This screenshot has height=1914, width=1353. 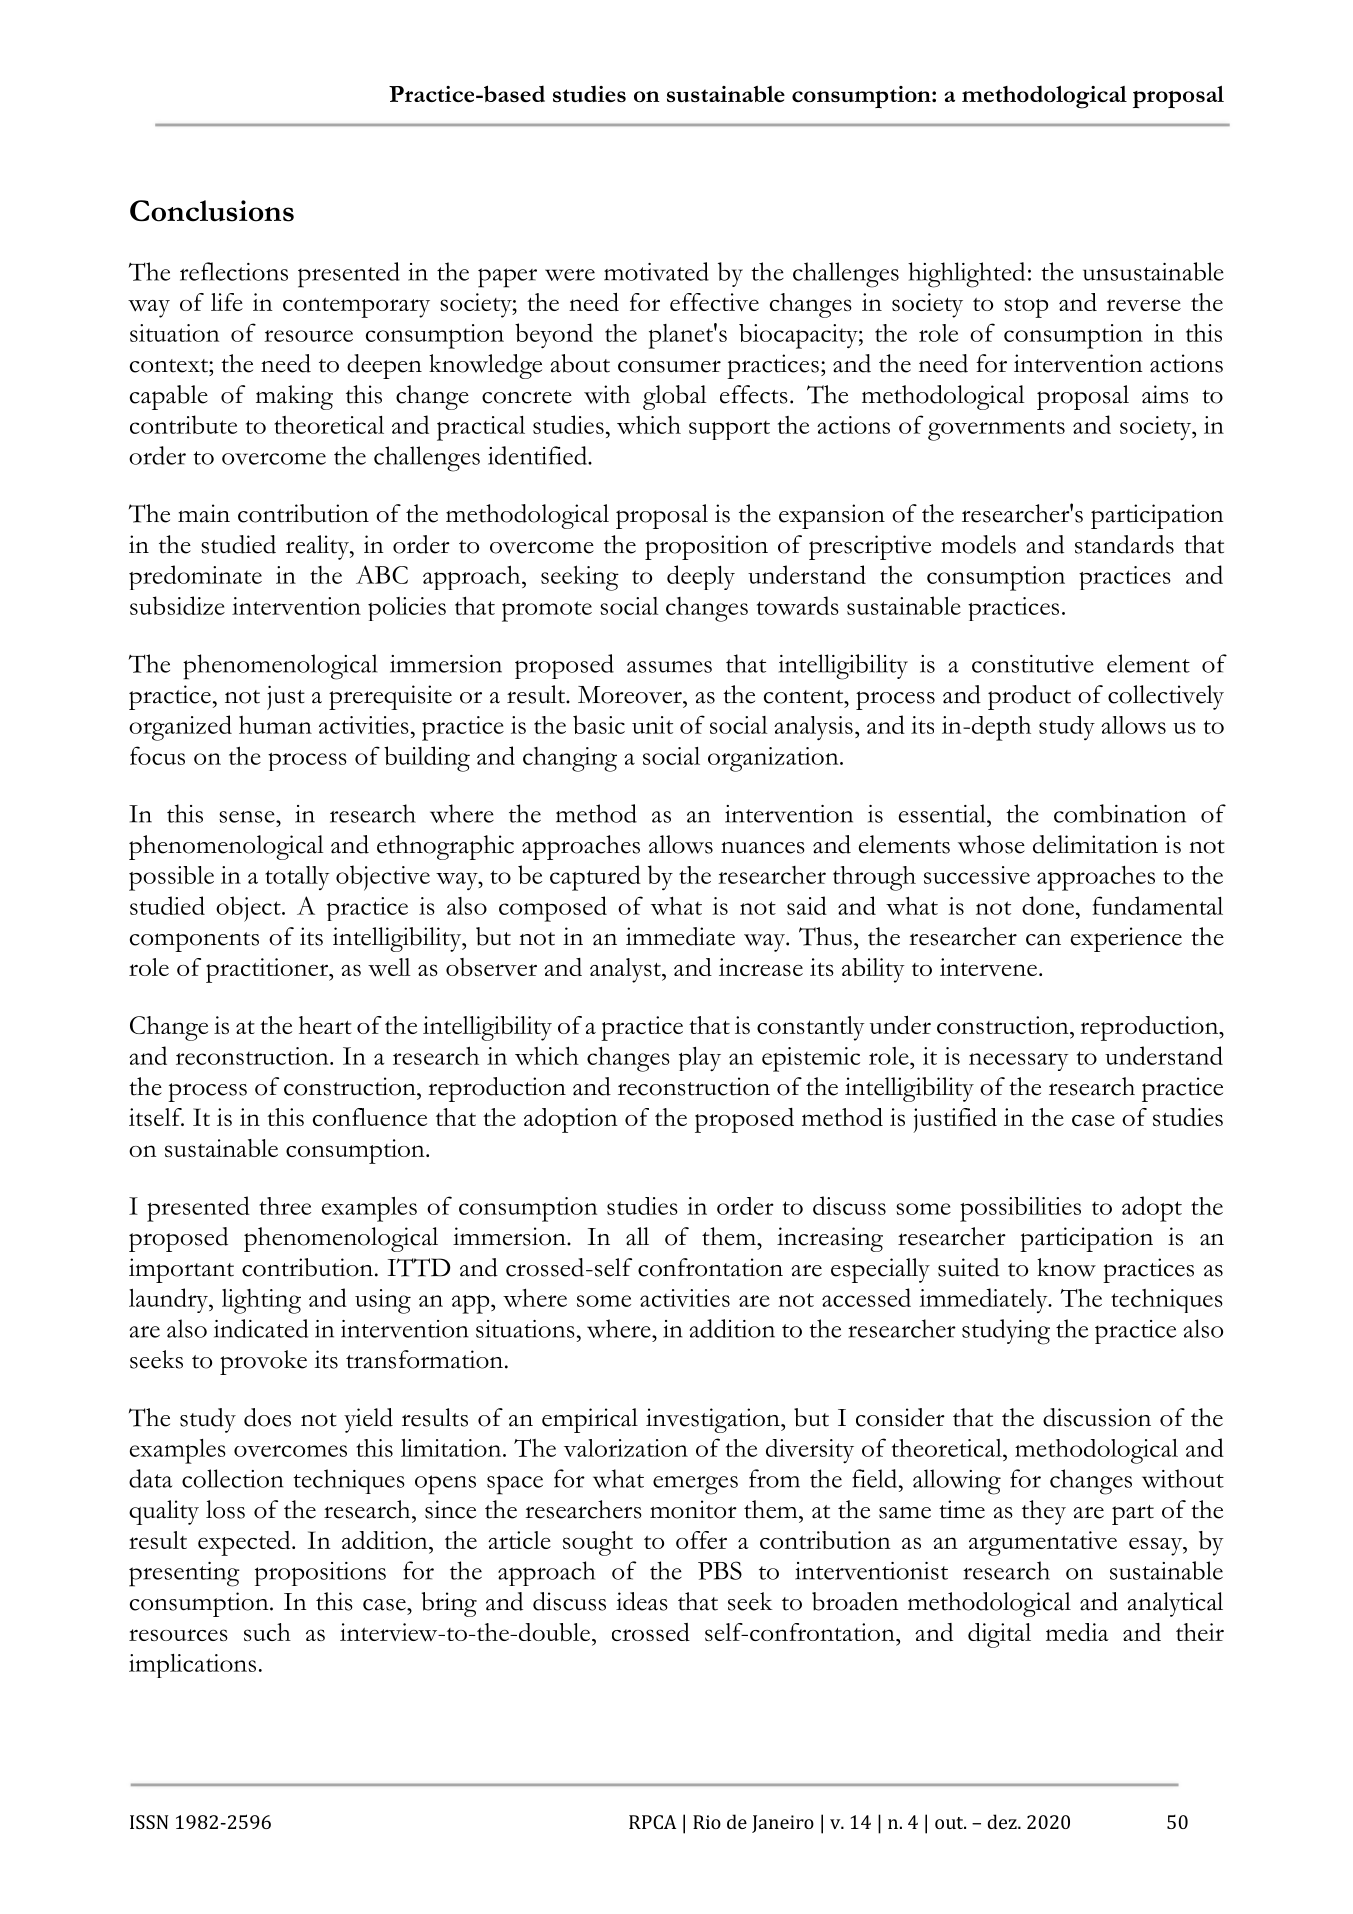 What do you see at coordinates (1033, 664) in the screenshot?
I see `constitutive` at bounding box center [1033, 664].
